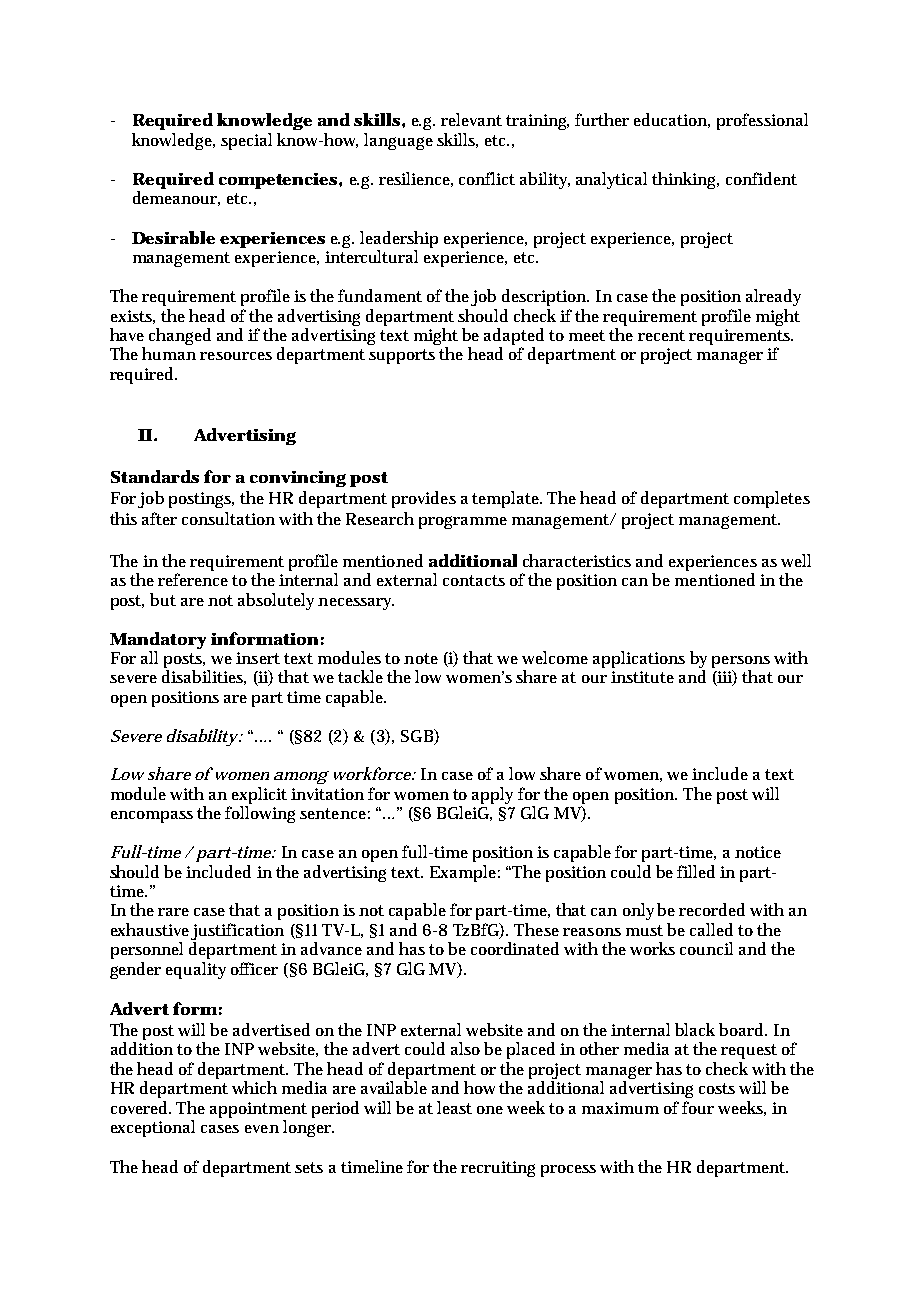  I want to click on resources, so click(236, 356).
